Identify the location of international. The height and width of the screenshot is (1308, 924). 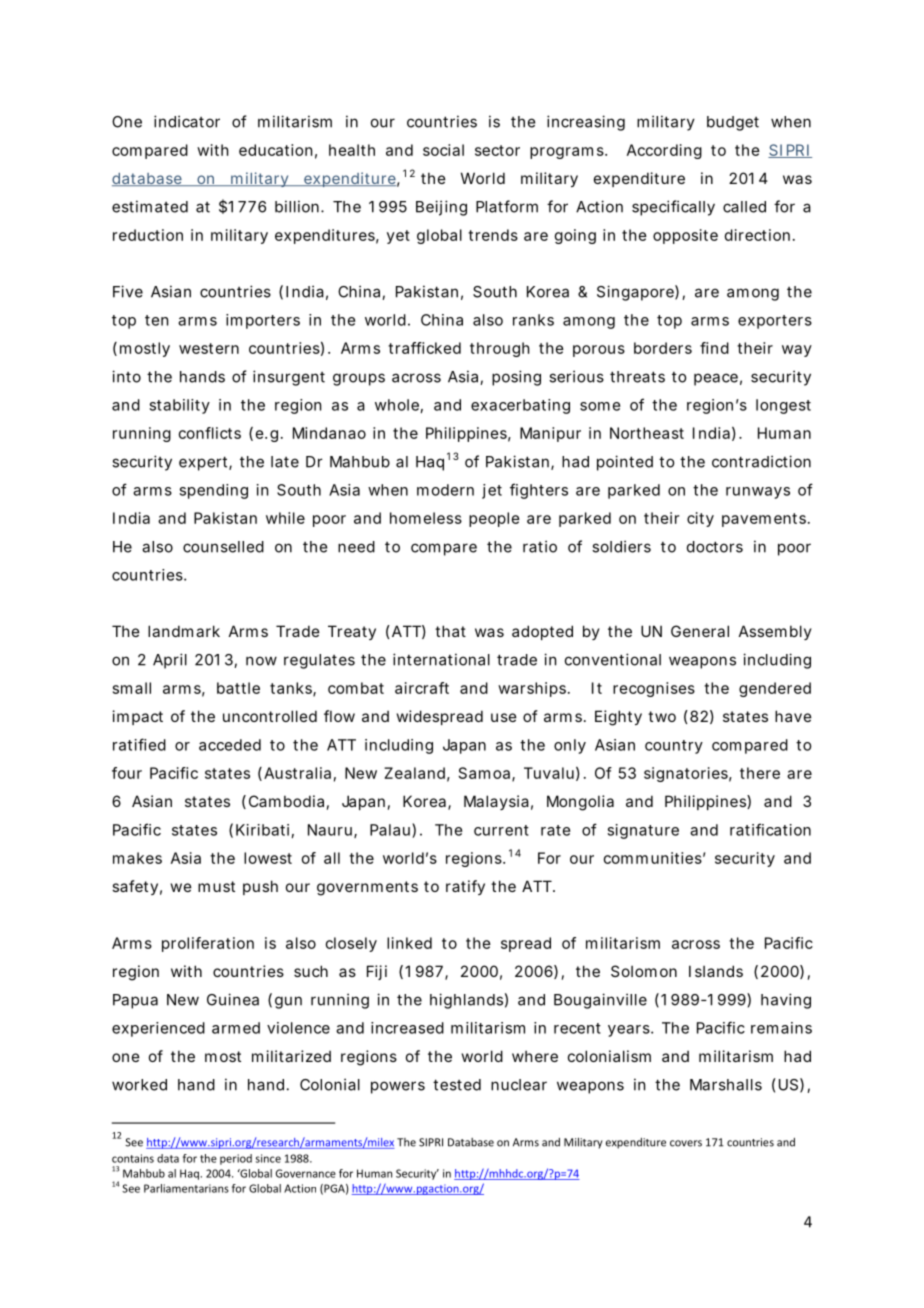
(441, 659).
